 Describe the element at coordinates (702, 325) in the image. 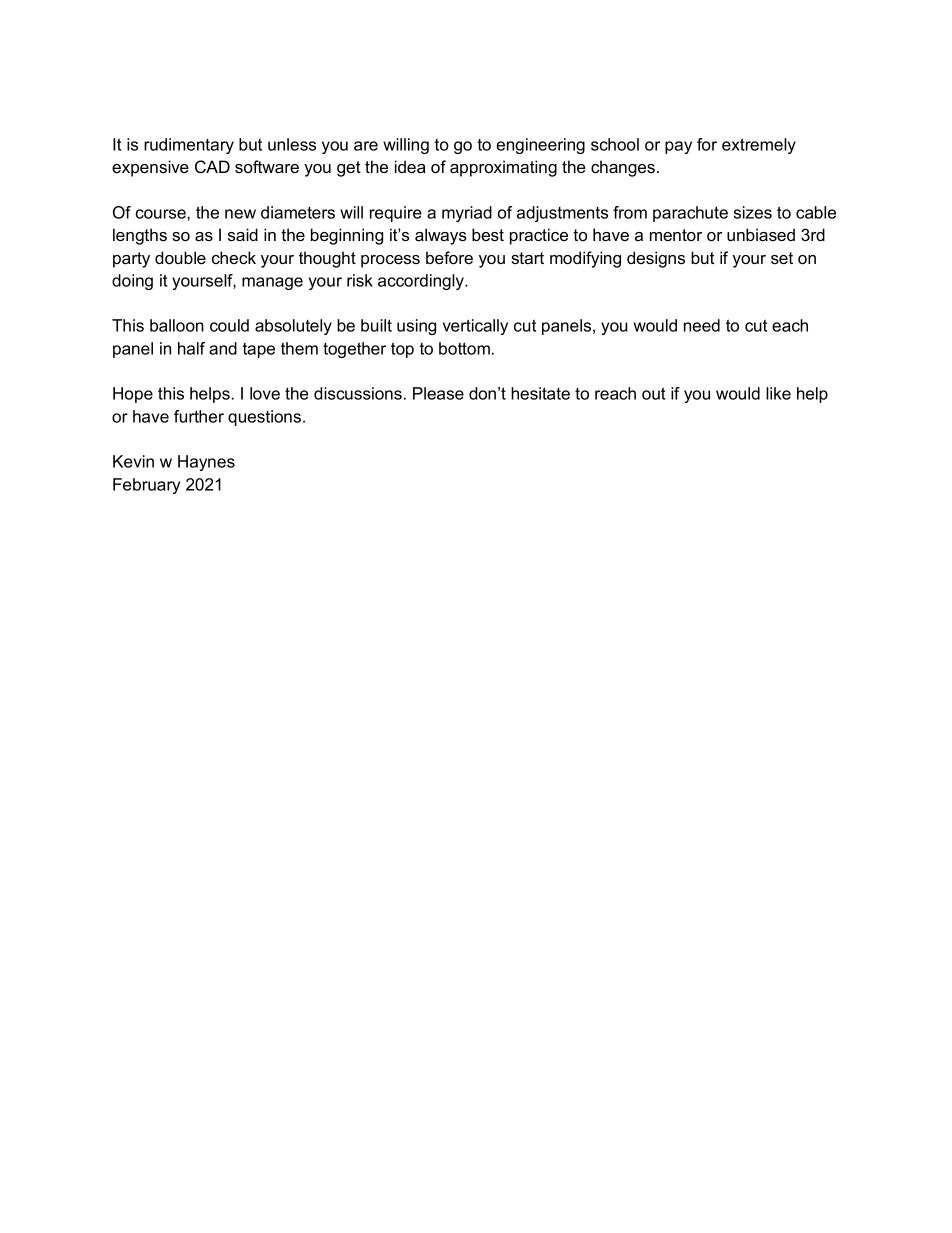

I see `need` at that location.
